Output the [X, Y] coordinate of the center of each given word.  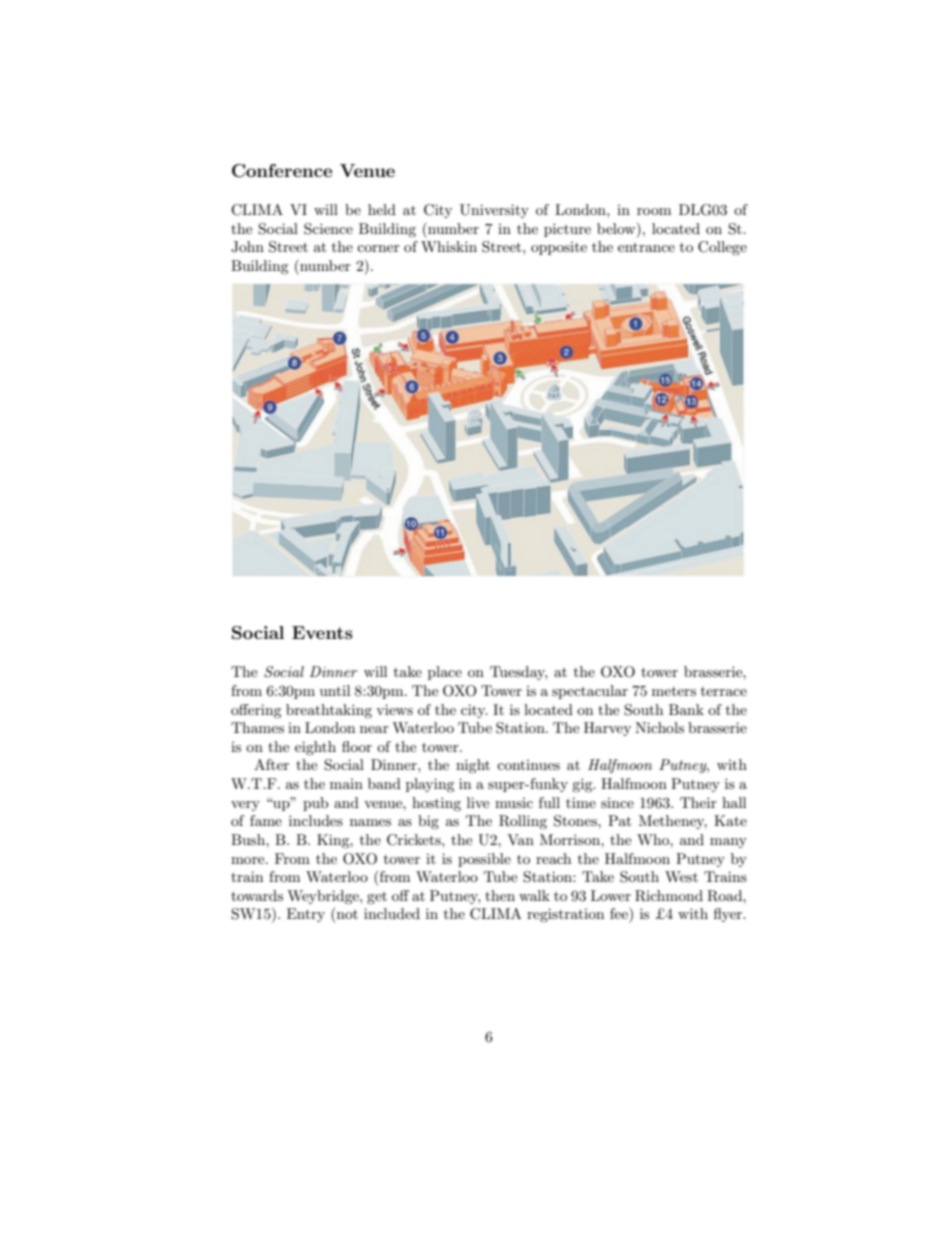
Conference [282, 171]
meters [674, 691]
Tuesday [518, 673]
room [654, 211]
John [247, 247]
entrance [646, 247]
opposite [559, 248]
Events [322, 632]
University [494, 211]
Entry [306, 915]
